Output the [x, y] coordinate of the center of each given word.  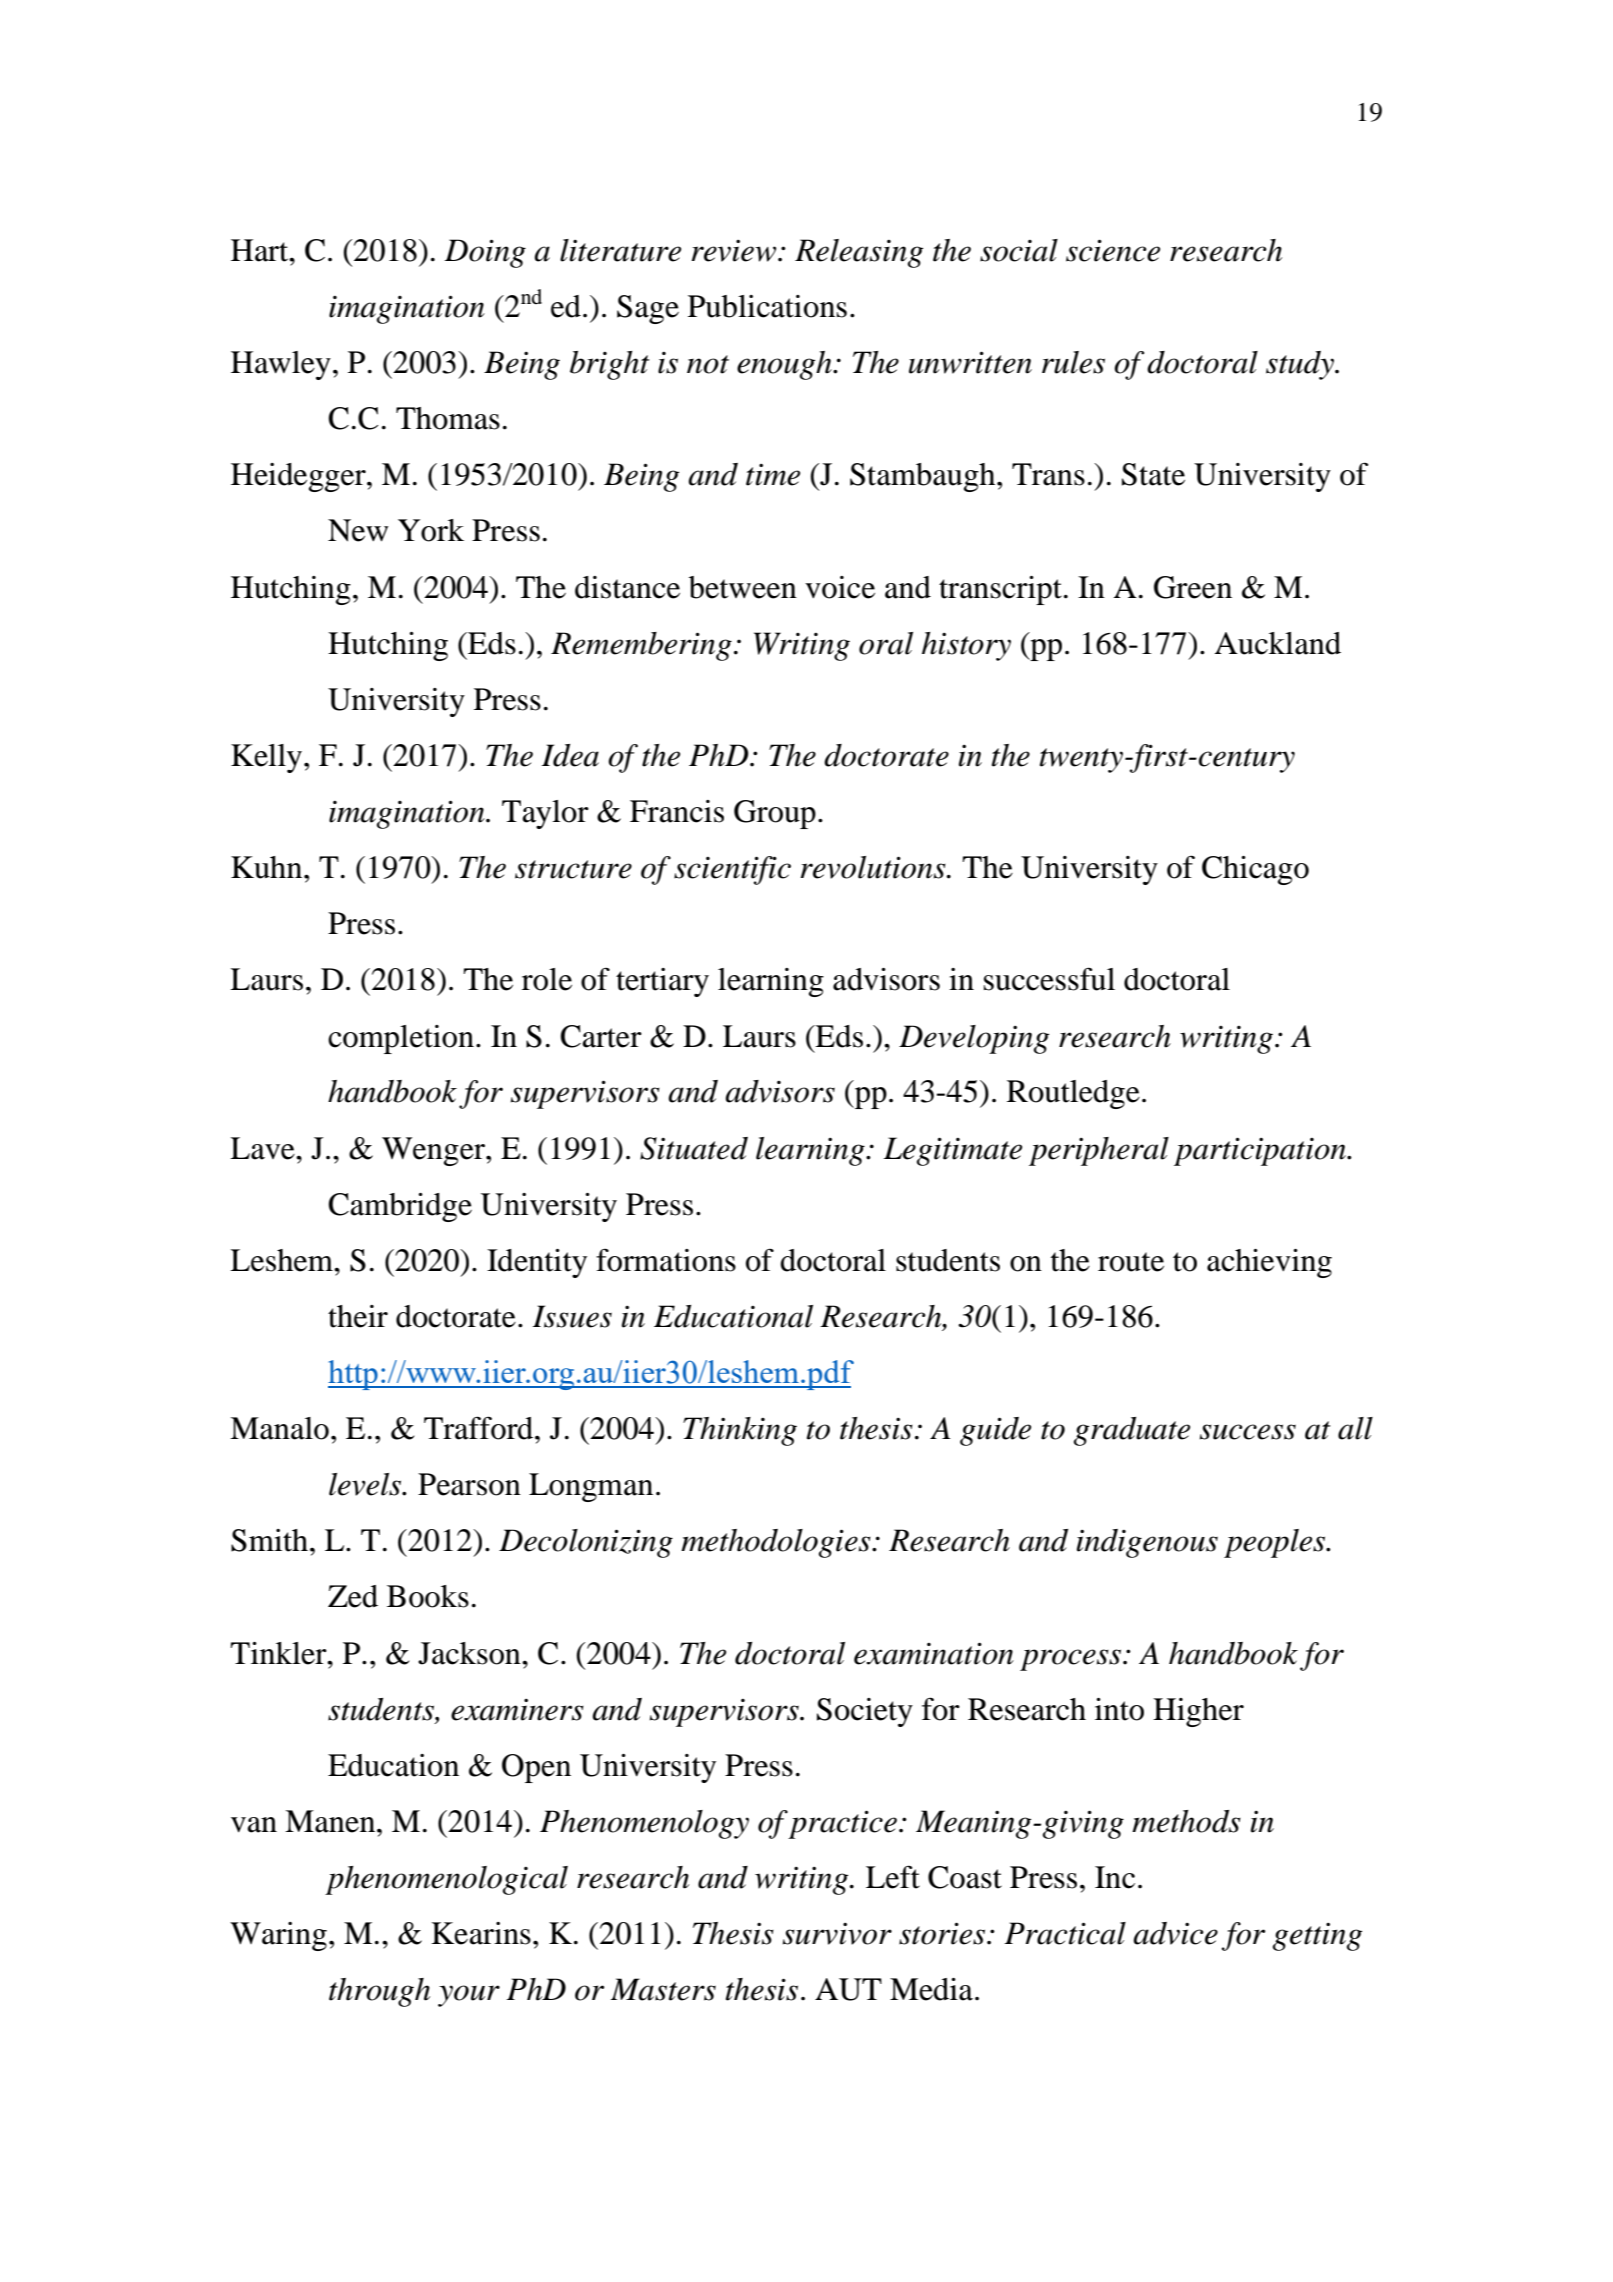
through [379, 1992]
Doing [485, 253]
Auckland [1278, 643]
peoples [1276, 1543]
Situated [694, 1148]
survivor [837, 1934]
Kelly [266, 758]
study [1301, 365]
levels [366, 1484]
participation [1261, 1151]
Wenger [434, 1151]
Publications [767, 306]
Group [775, 814]
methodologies [777, 1543]
